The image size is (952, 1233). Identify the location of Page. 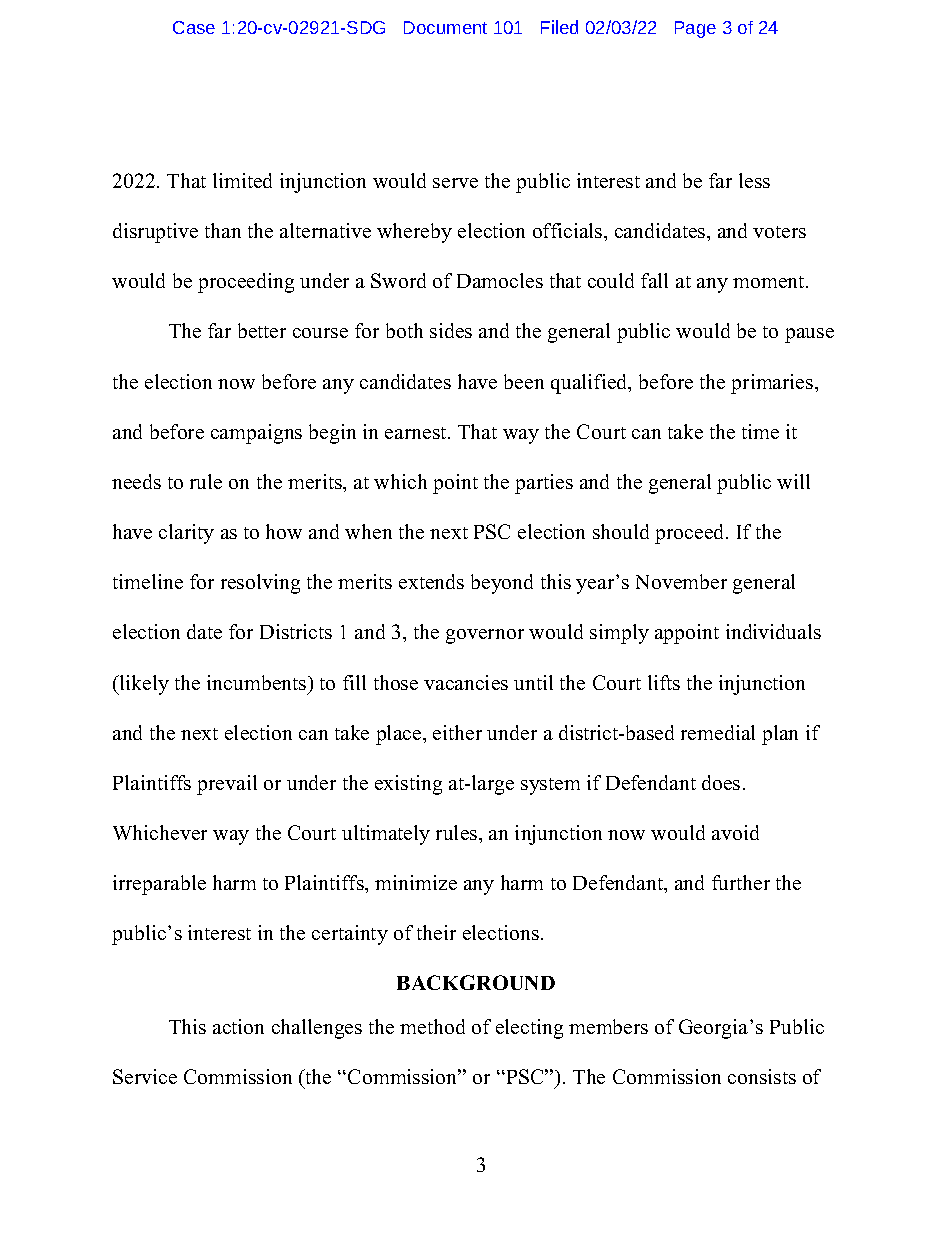
(695, 29).
